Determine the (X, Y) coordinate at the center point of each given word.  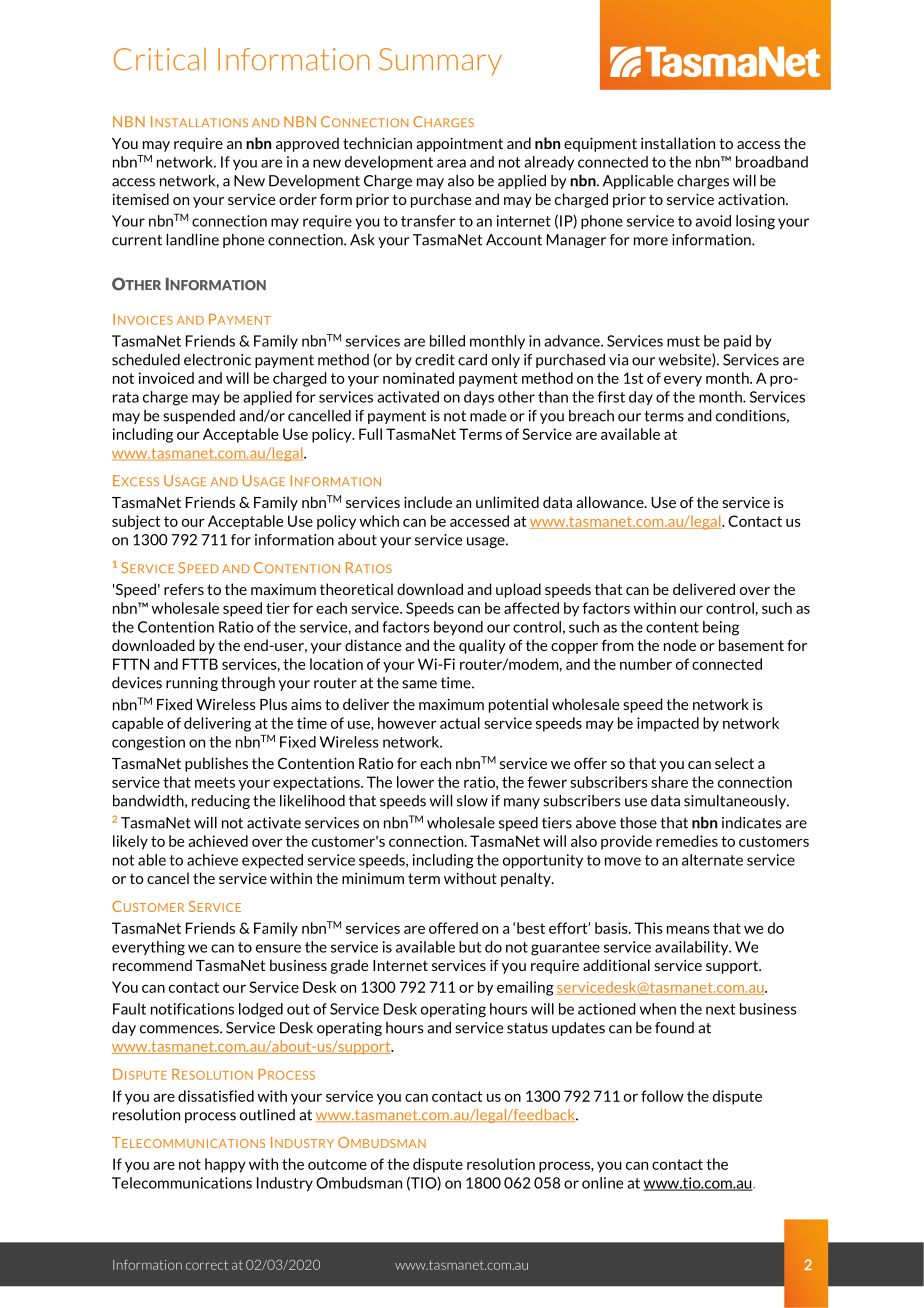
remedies (687, 841)
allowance (611, 502)
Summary (440, 62)
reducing (221, 802)
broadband (772, 162)
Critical (160, 59)
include (428, 502)
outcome (337, 1164)
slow (472, 801)
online (602, 1183)
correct (207, 1265)
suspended (199, 417)
